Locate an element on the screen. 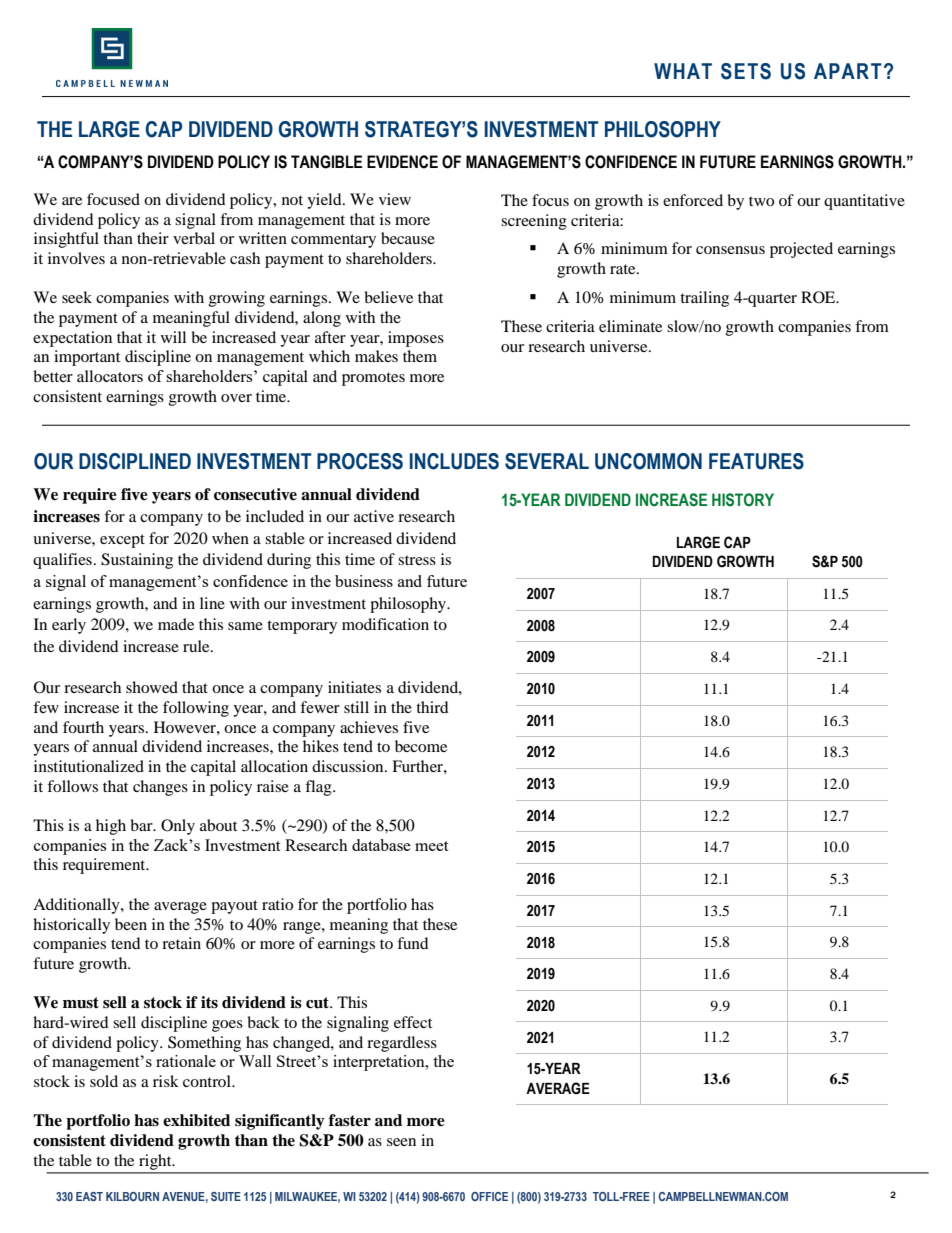 The width and height of the screenshot is (952, 1233). EVIDENCE is located at coordinates (402, 162).
